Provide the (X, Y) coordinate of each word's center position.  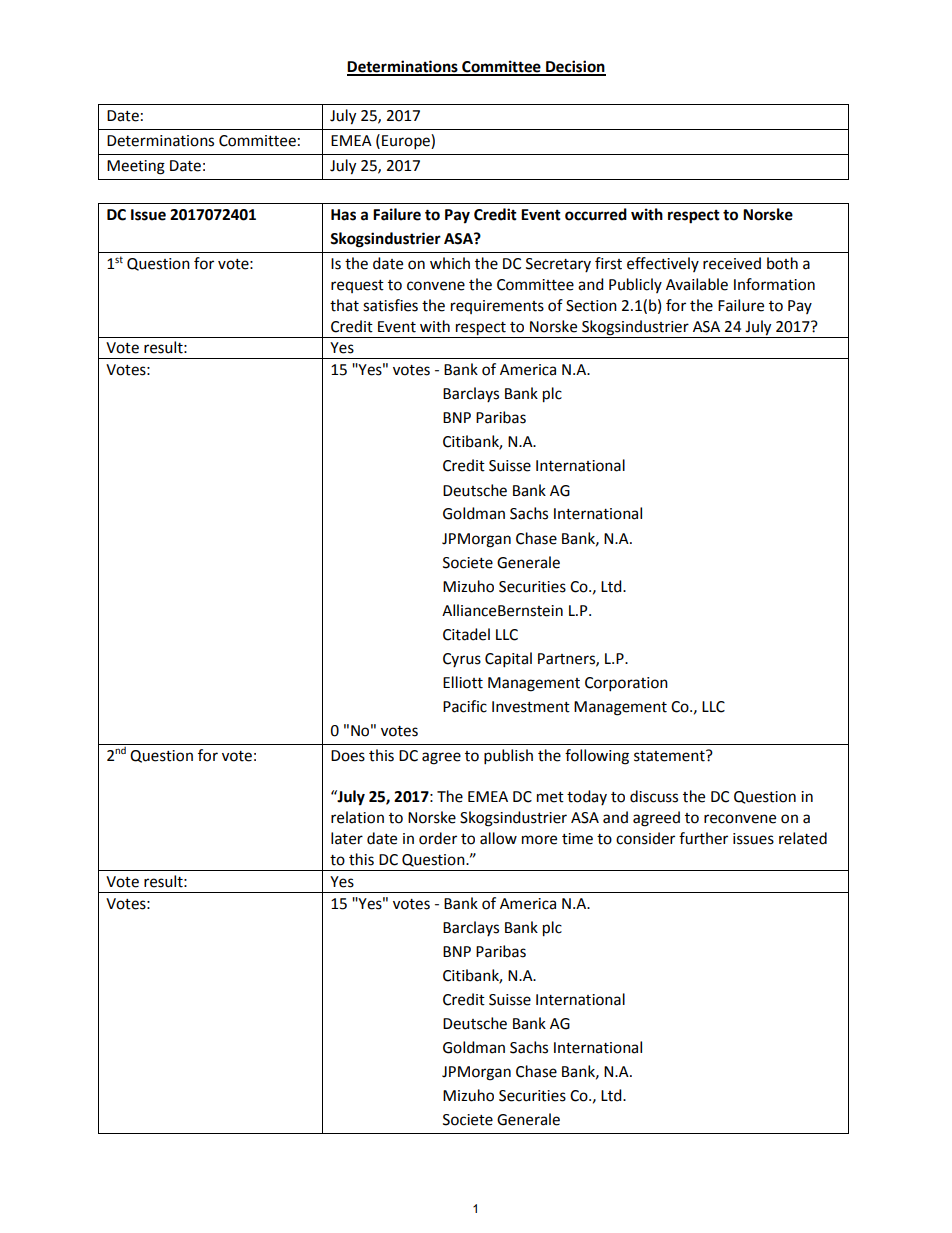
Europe (407, 142)
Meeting (136, 167)
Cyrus (462, 660)
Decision (575, 67)
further (703, 838)
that (344, 305)
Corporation (626, 684)
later (347, 838)
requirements (497, 307)
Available (697, 284)
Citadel (466, 634)
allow (498, 838)
